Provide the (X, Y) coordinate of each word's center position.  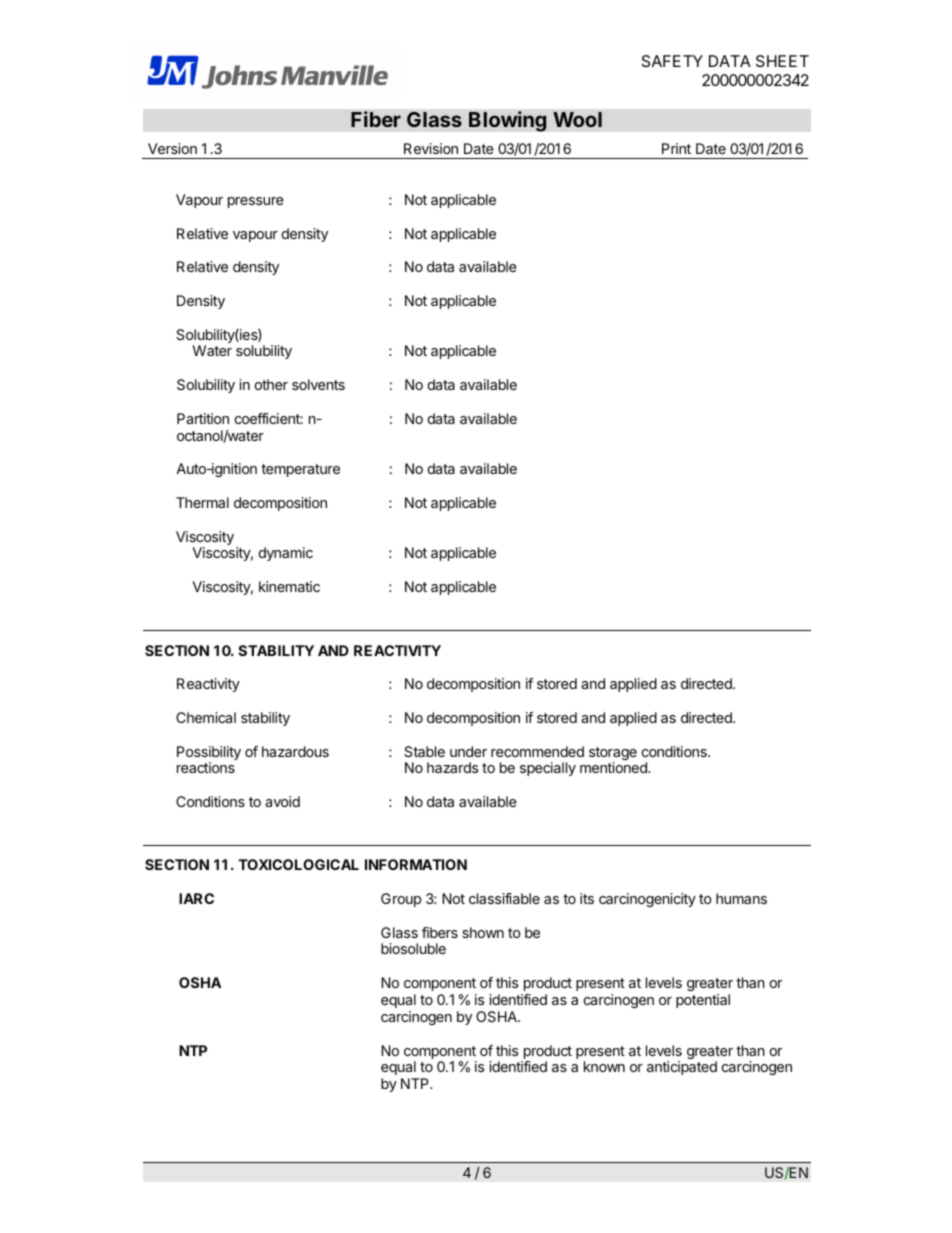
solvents (318, 384)
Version (172, 148)
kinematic (289, 586)
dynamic (286, 554)
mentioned (614, 767)
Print (676, 148)
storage (613, 755)
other (271, 384)
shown (483, 932)
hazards (452, 767)
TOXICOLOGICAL (298, 864)
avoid (282, 801)
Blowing (508, 121)
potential (703, 1001)
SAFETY (672, 61)
